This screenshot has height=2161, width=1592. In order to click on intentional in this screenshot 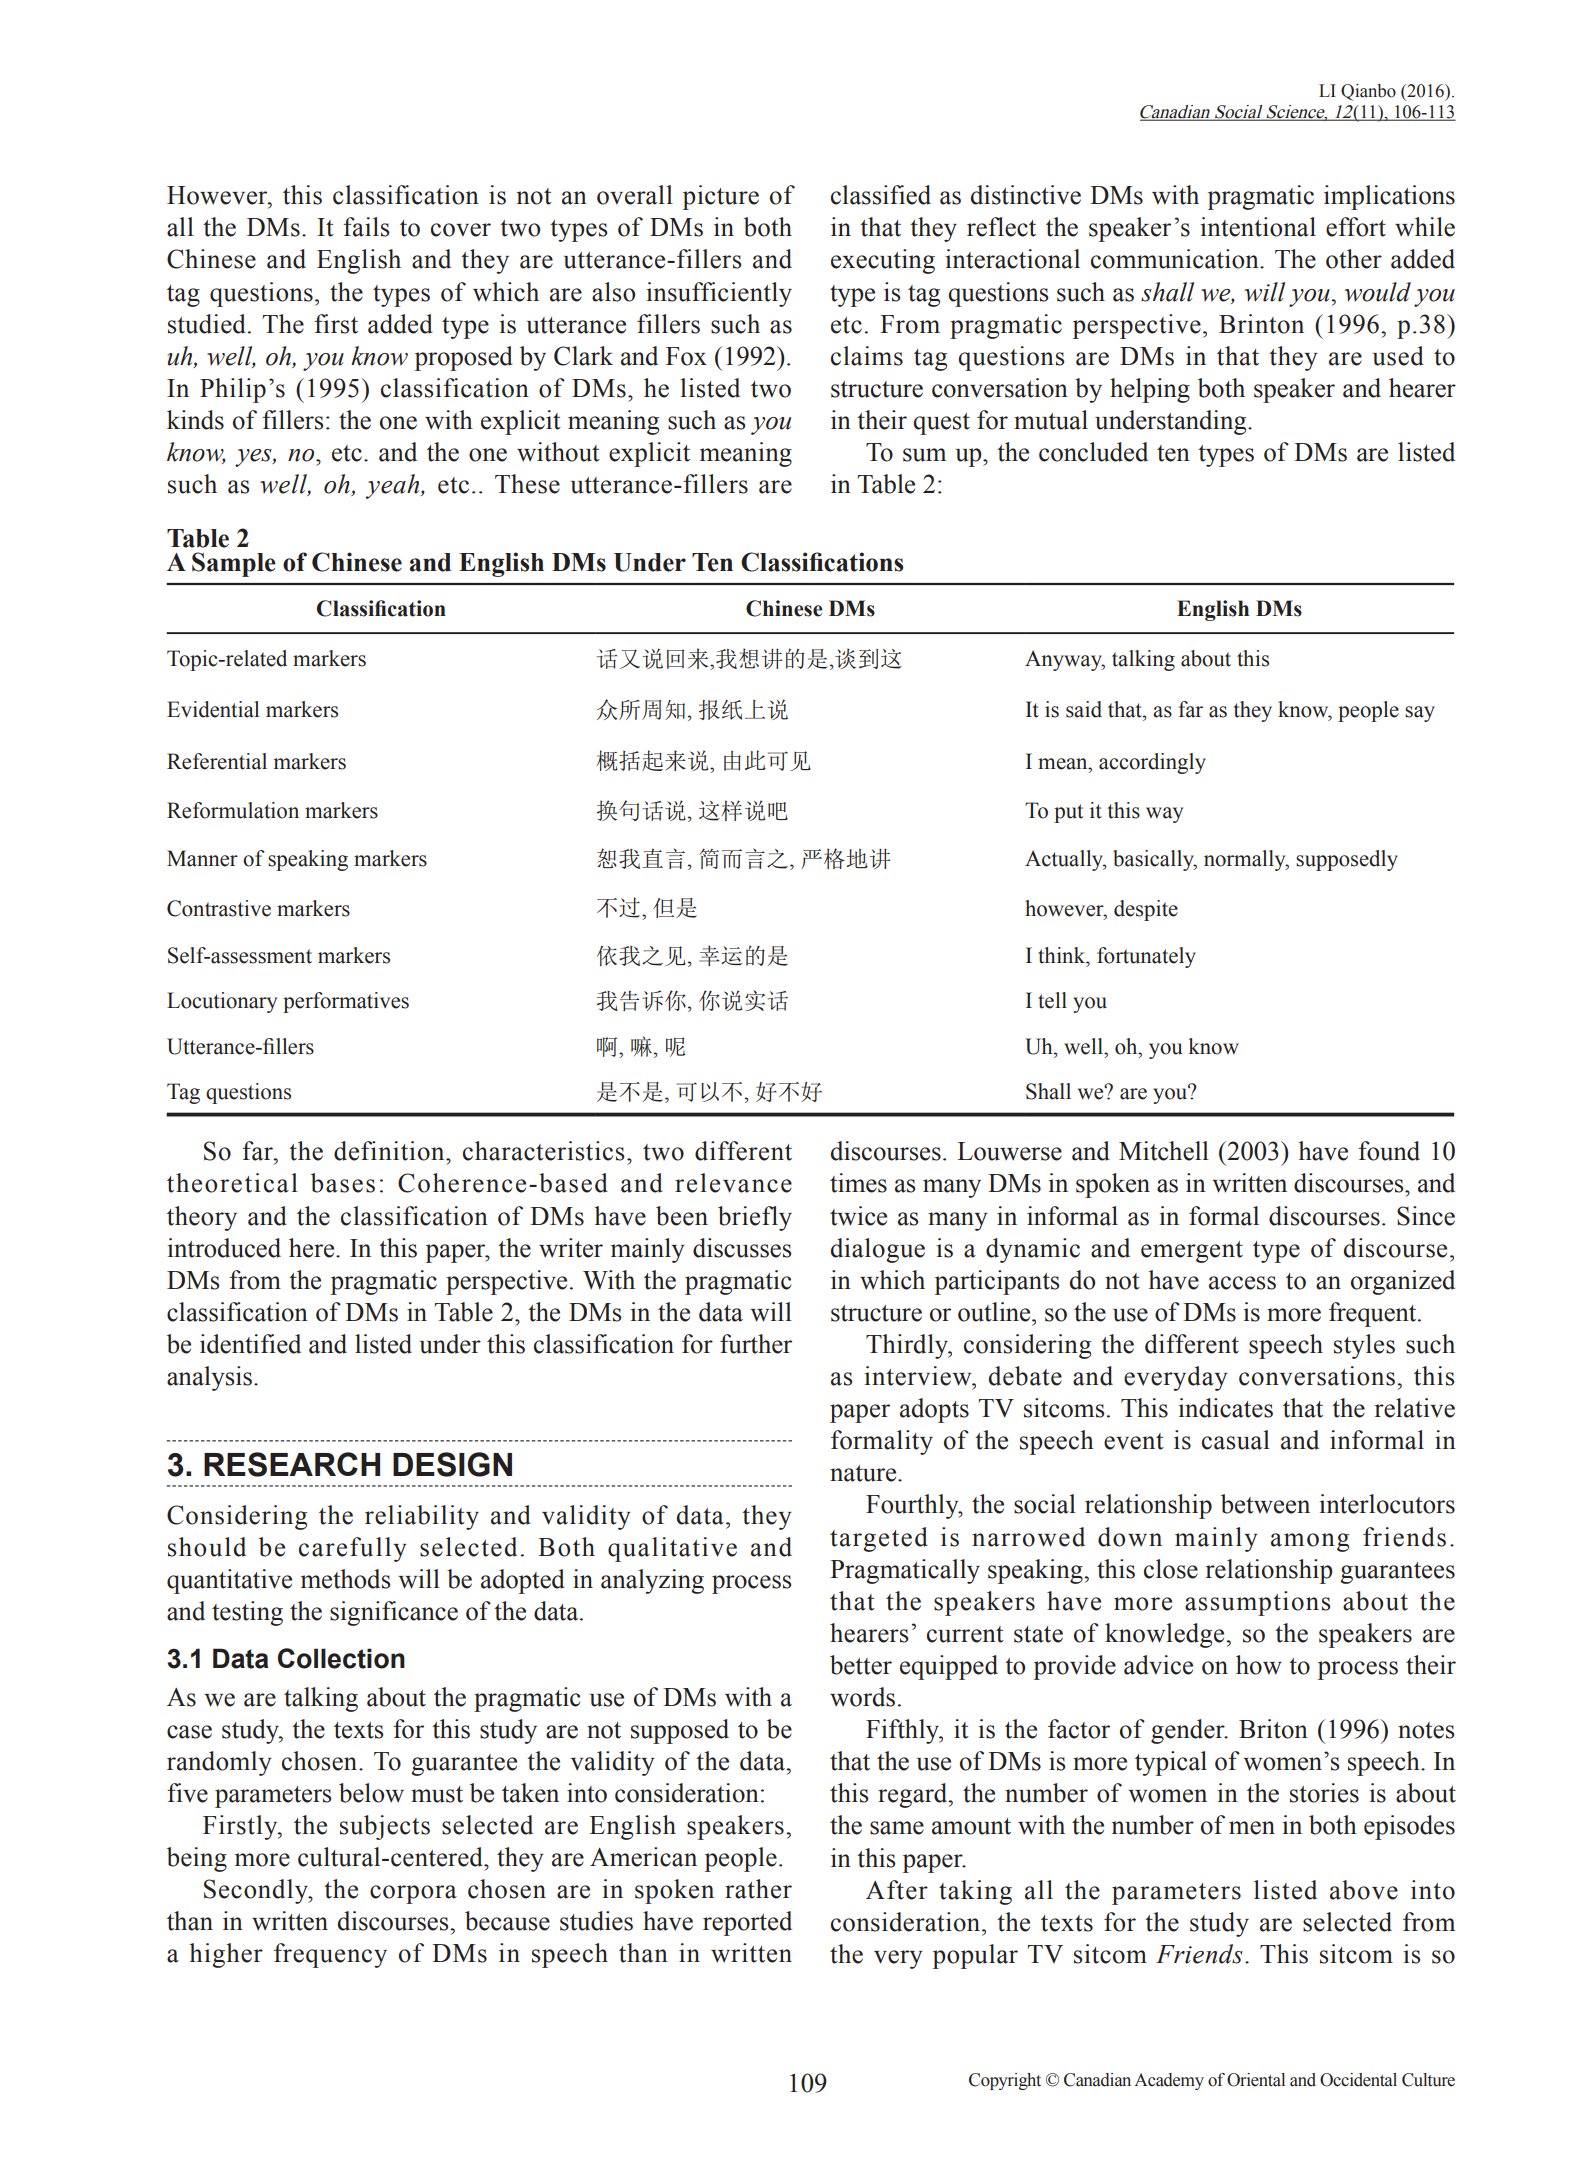, I will do `click(1258, 227)`.
